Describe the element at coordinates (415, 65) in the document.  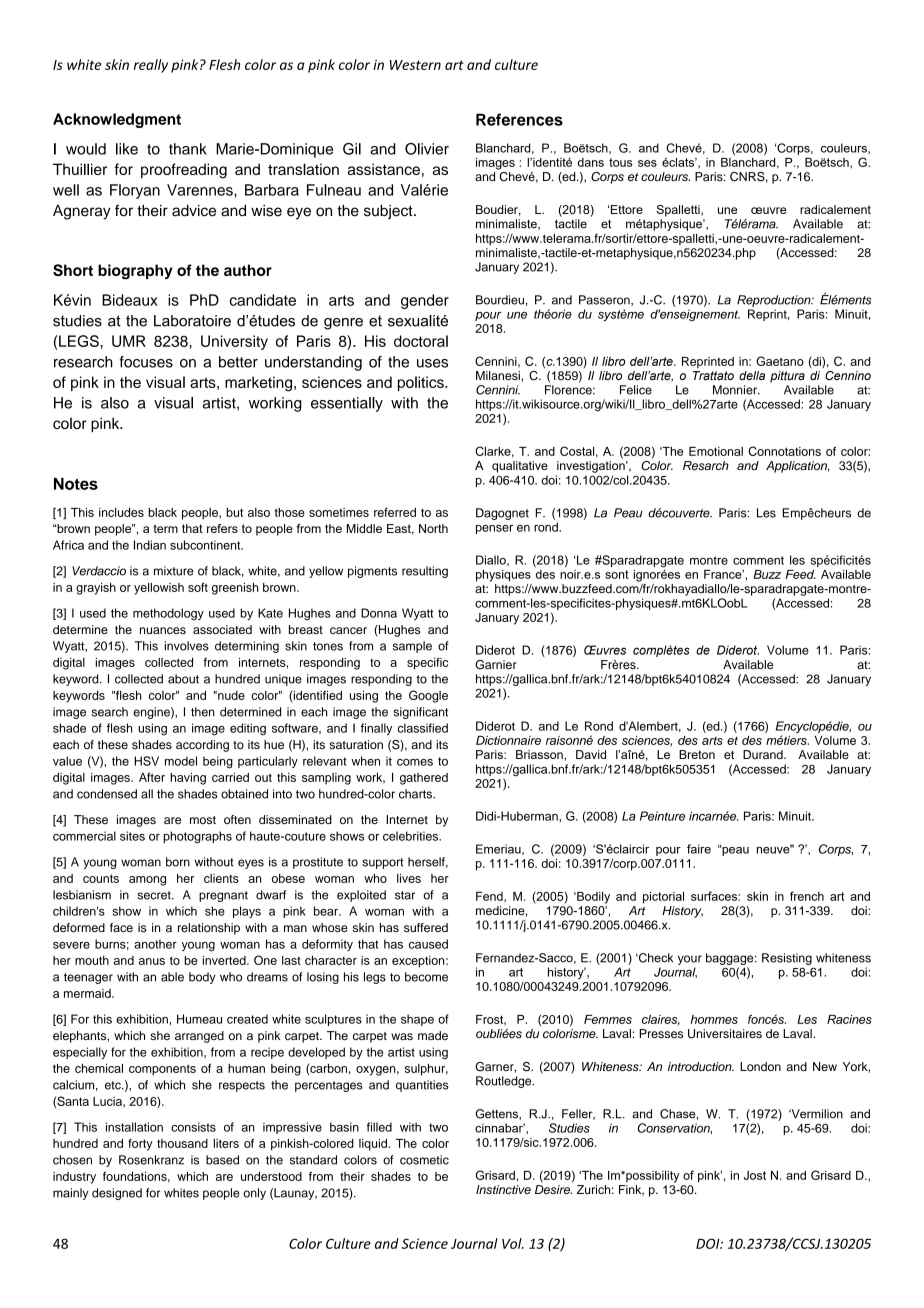
I see `Western` at that location.
